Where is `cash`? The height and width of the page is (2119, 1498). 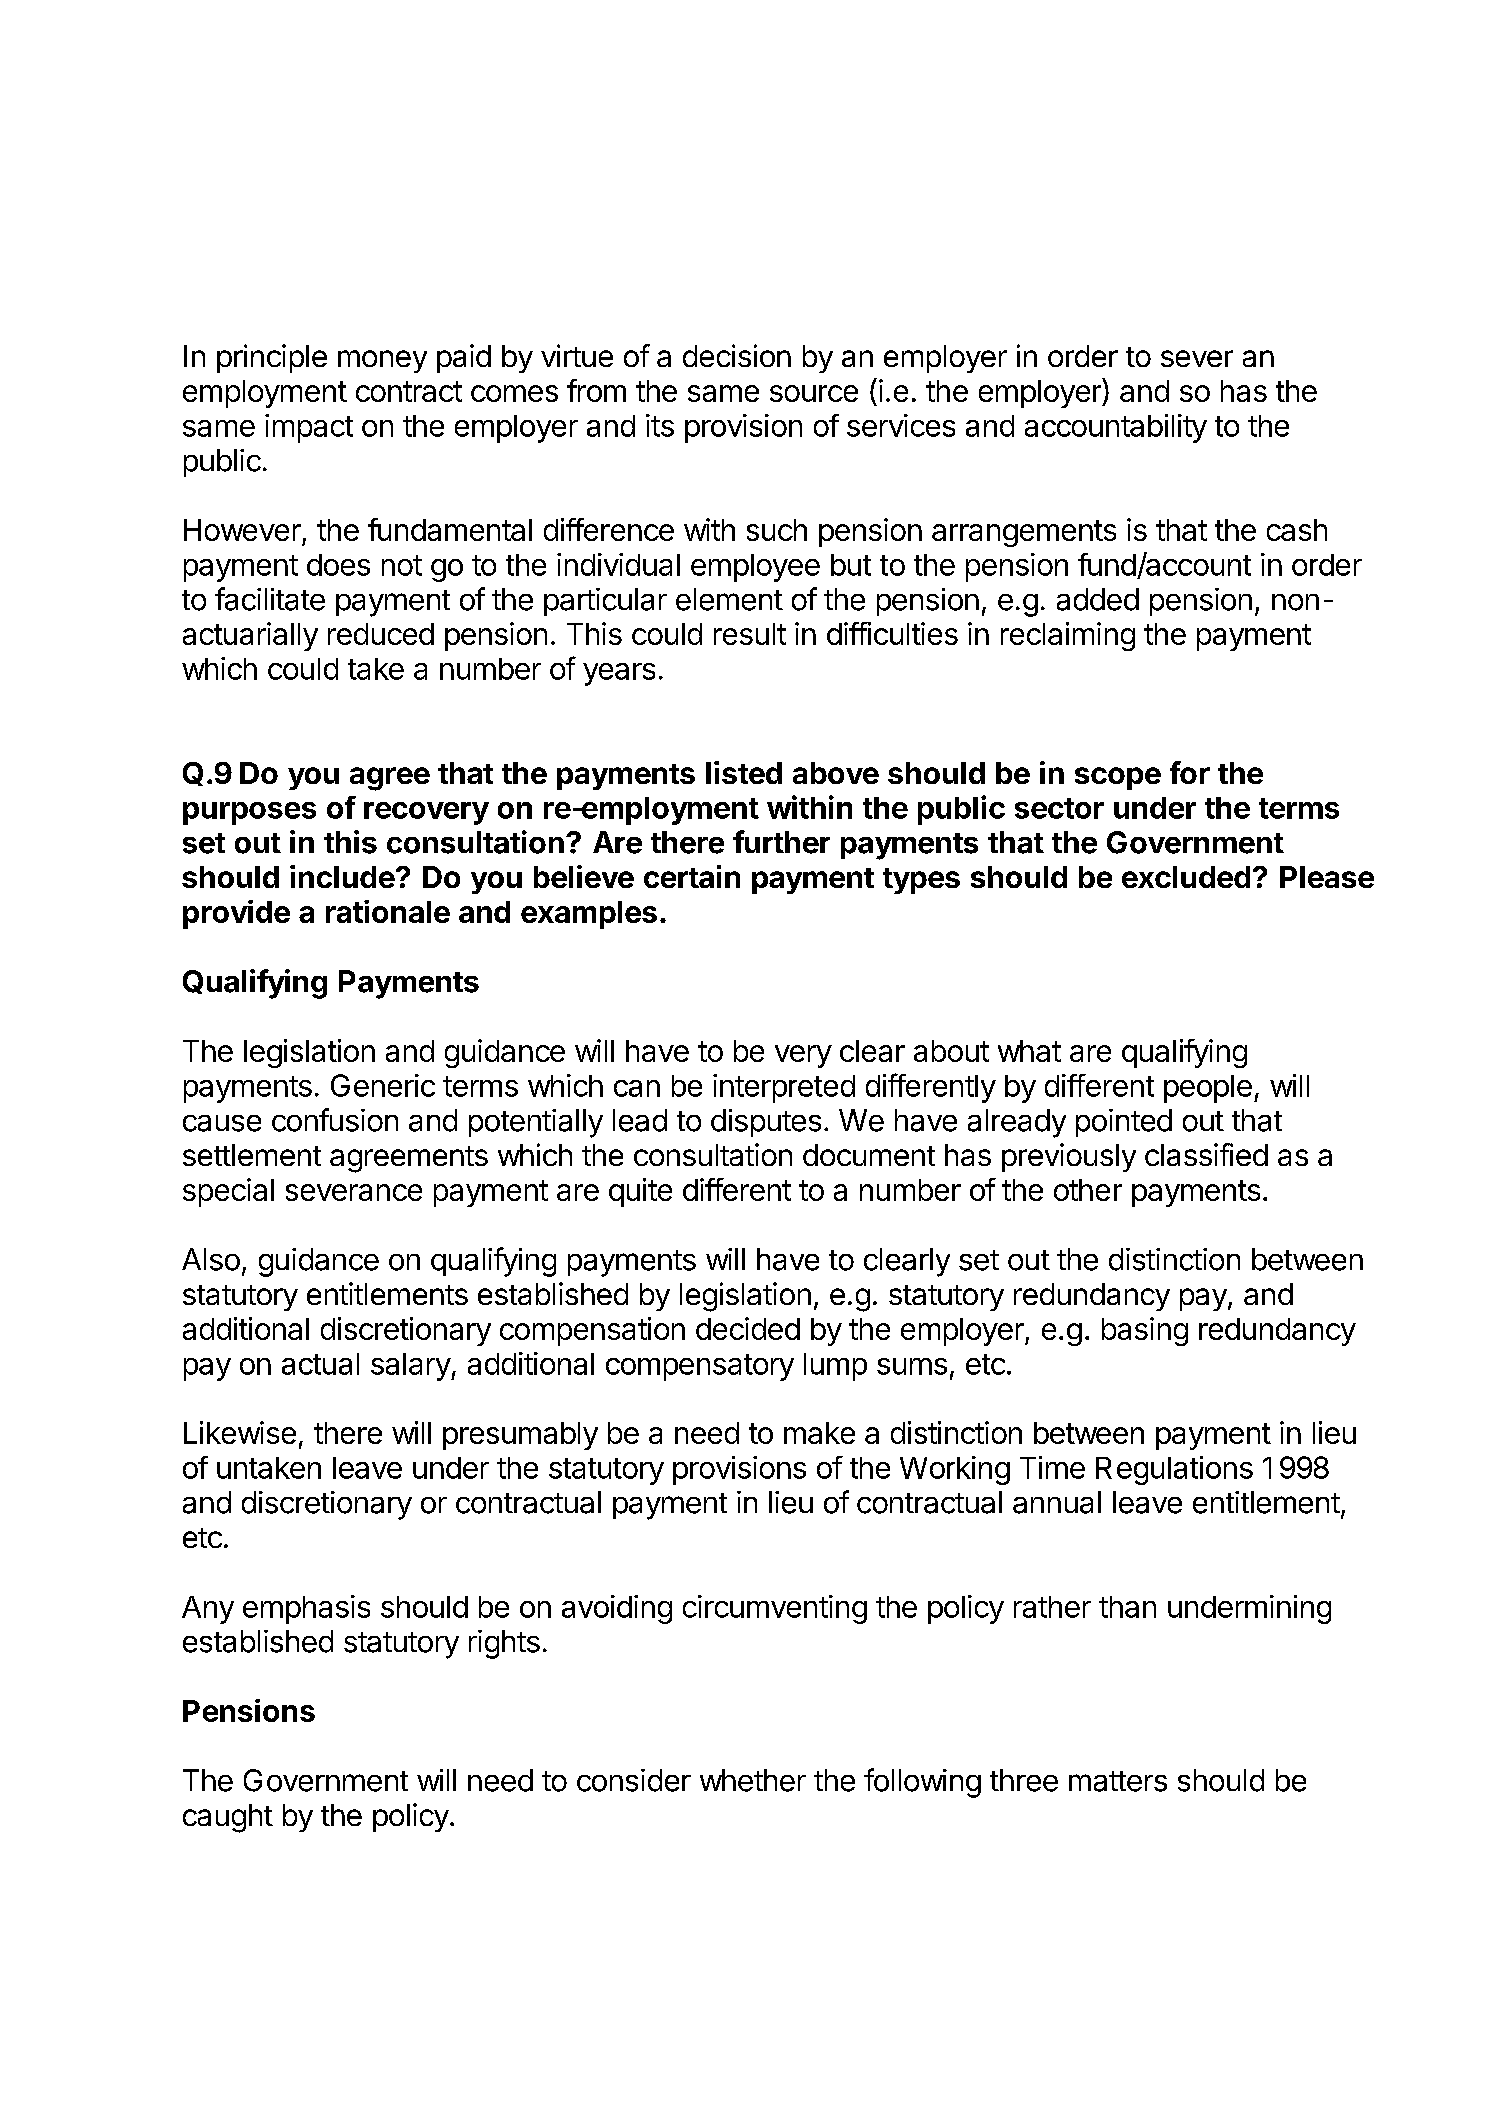
cash is located at coordinates (1297, 530).
